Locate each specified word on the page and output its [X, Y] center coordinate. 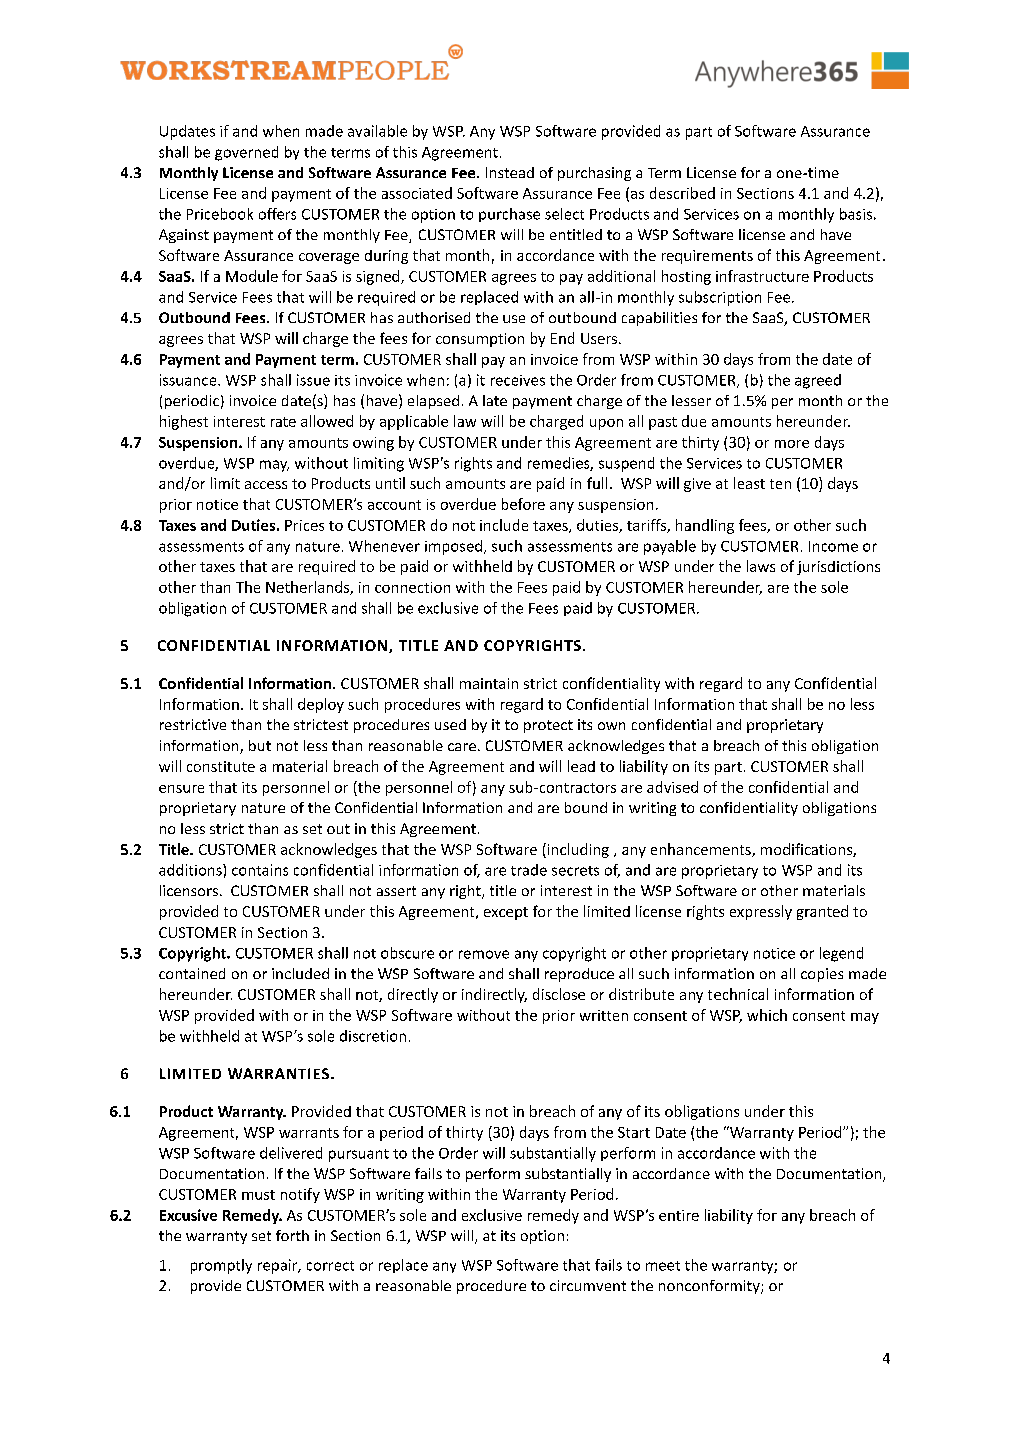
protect [548, 726]
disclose [559, 994]
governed [246, 153]
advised [672, 787]
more [792, 444]
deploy [321, 705]
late [495, 400]
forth [292, 1235]
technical [738, 994]
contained [192, 973]
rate [283, 422]
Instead [510, 172]
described [682, 193]
